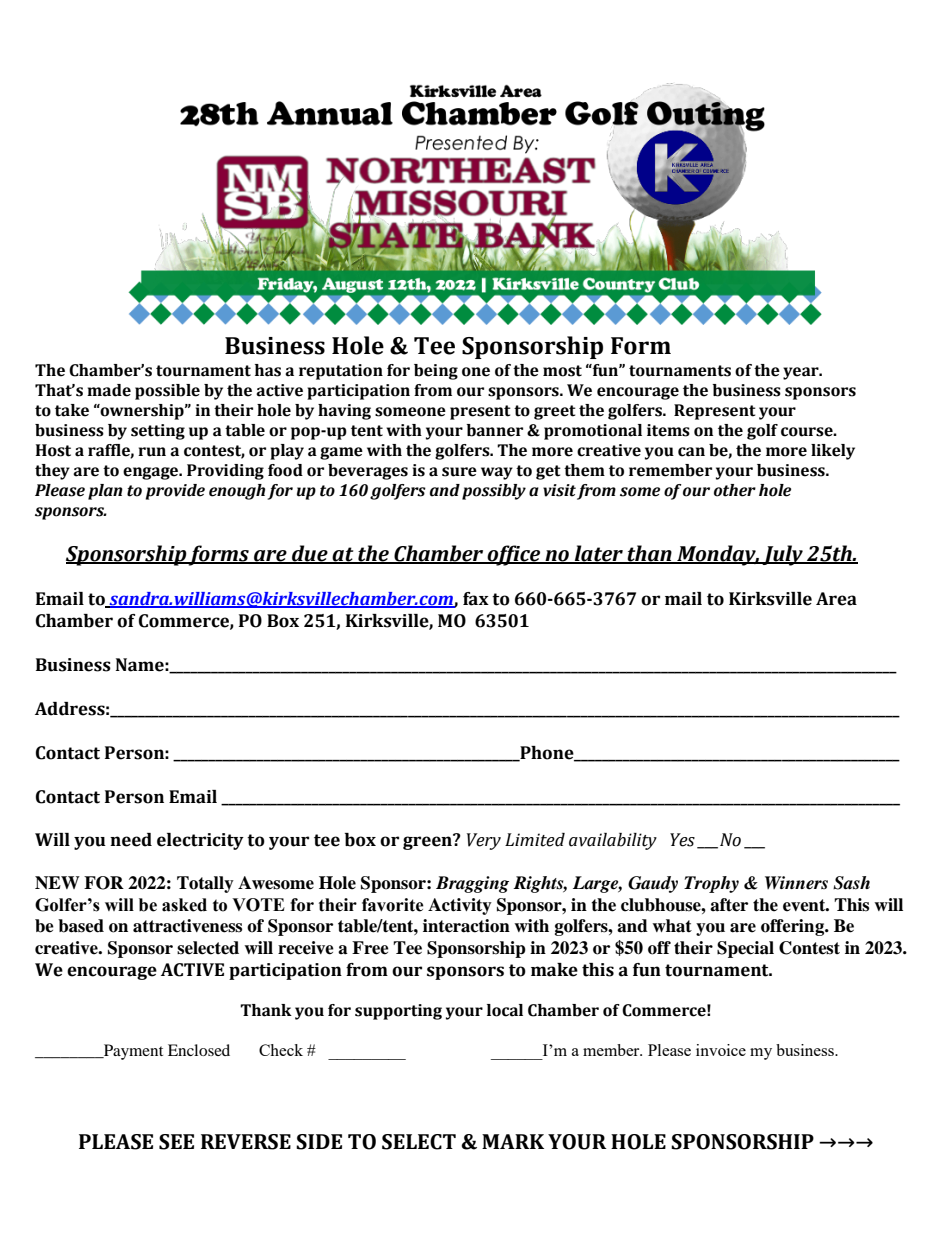 The image size is (952, 1233). What do you see at coordinates (668, 430) in the screenshot?
I see `items` at bounding box center [668, 430].
